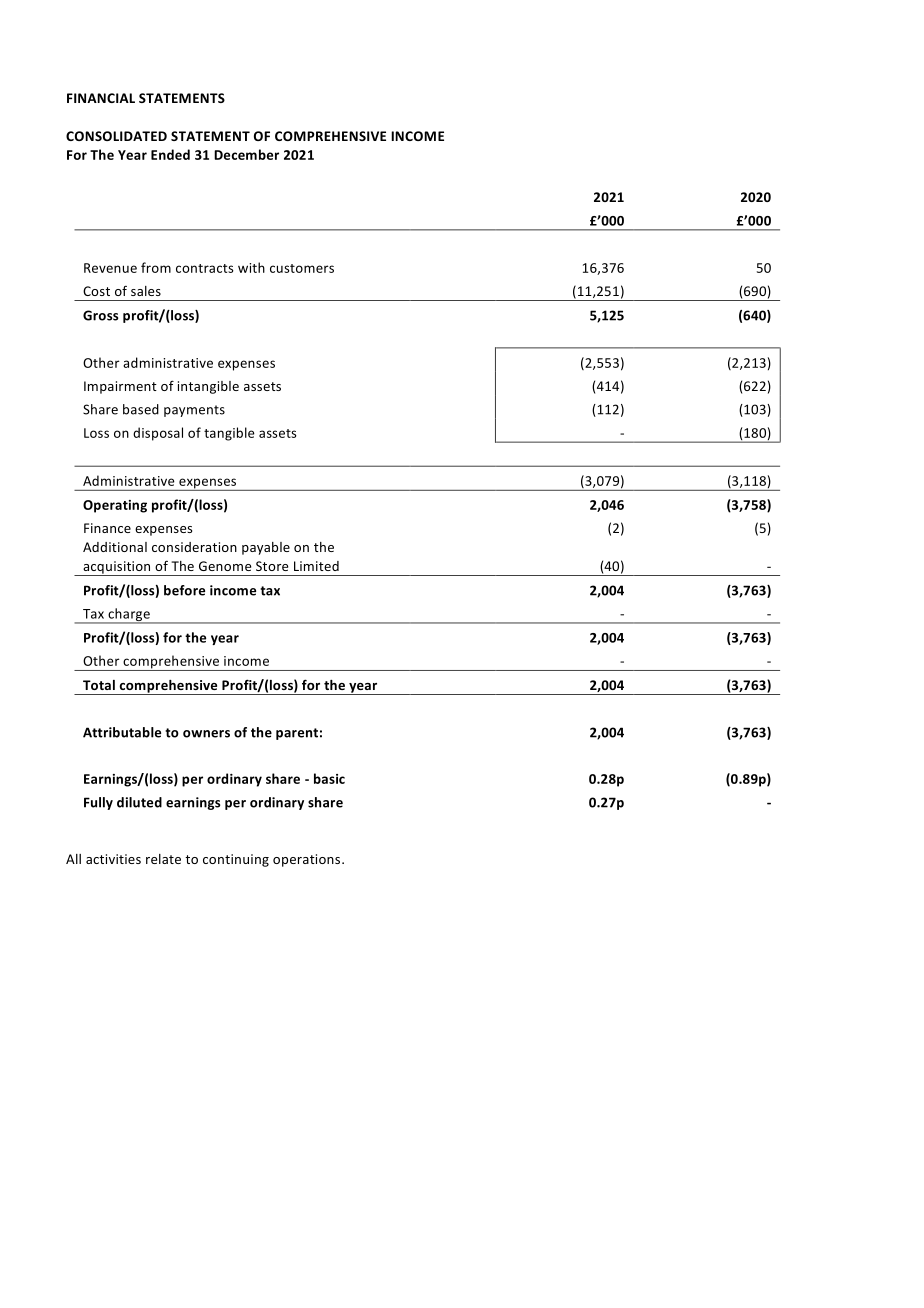  What do you see at coordinates (101, 98) in the document?
I see `FINANCIAL` at bounding box center [101, 98].
